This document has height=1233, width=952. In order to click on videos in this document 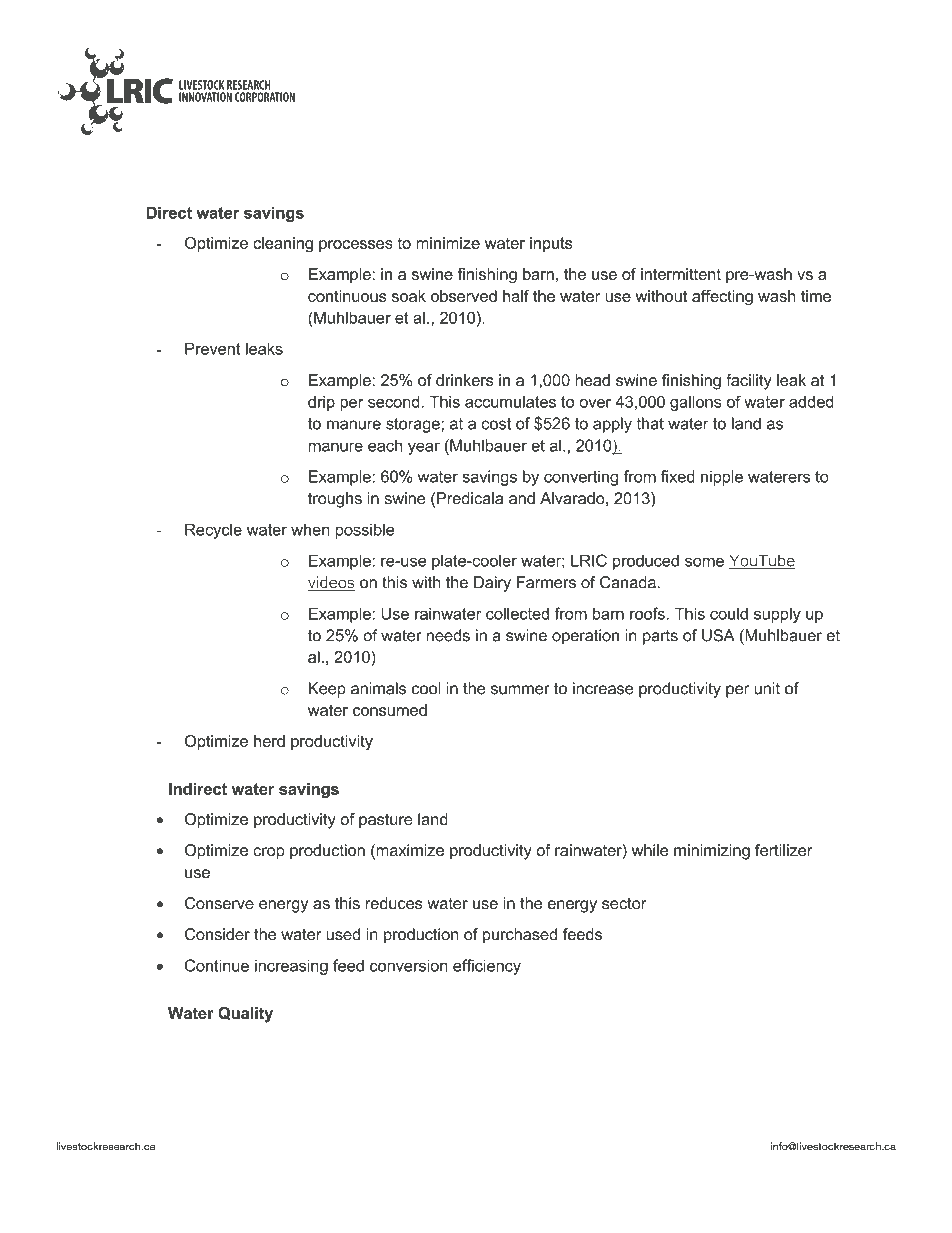, I will do `click(331, 583)`.
